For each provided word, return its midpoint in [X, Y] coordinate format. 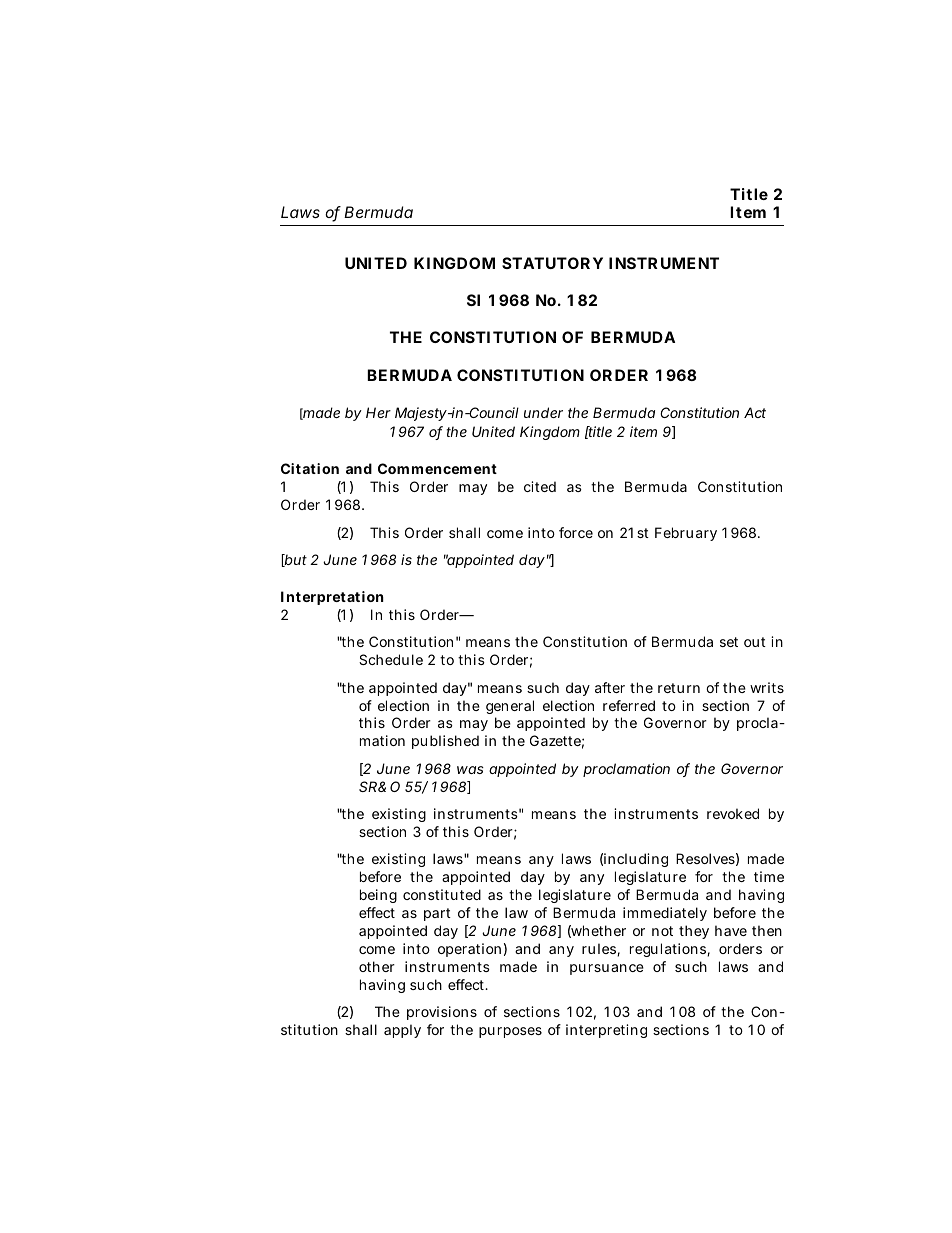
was [470, 770]
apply [402, 1031]
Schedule [391, 659]
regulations [669, 950]
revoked [733, 813]
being [378, 896]
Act [755, 412]
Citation [310, 468]
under [543, 412]
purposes [510, 1032]
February [686, 534]
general [510, 707]
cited [540, 486]
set [729, 642]
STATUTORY [552, 263]
